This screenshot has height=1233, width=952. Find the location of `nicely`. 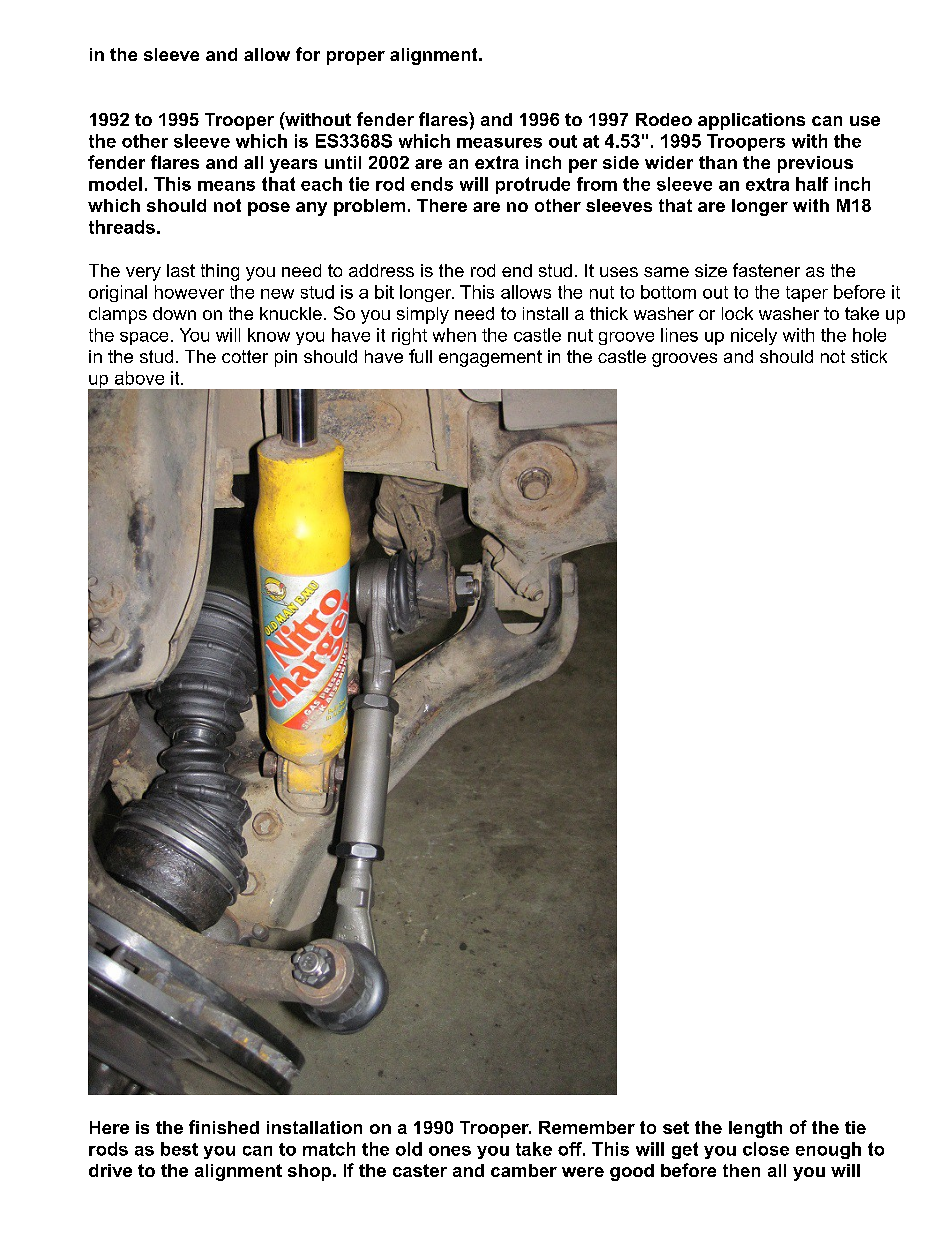

nicely is located at coordinates (754, 336).
